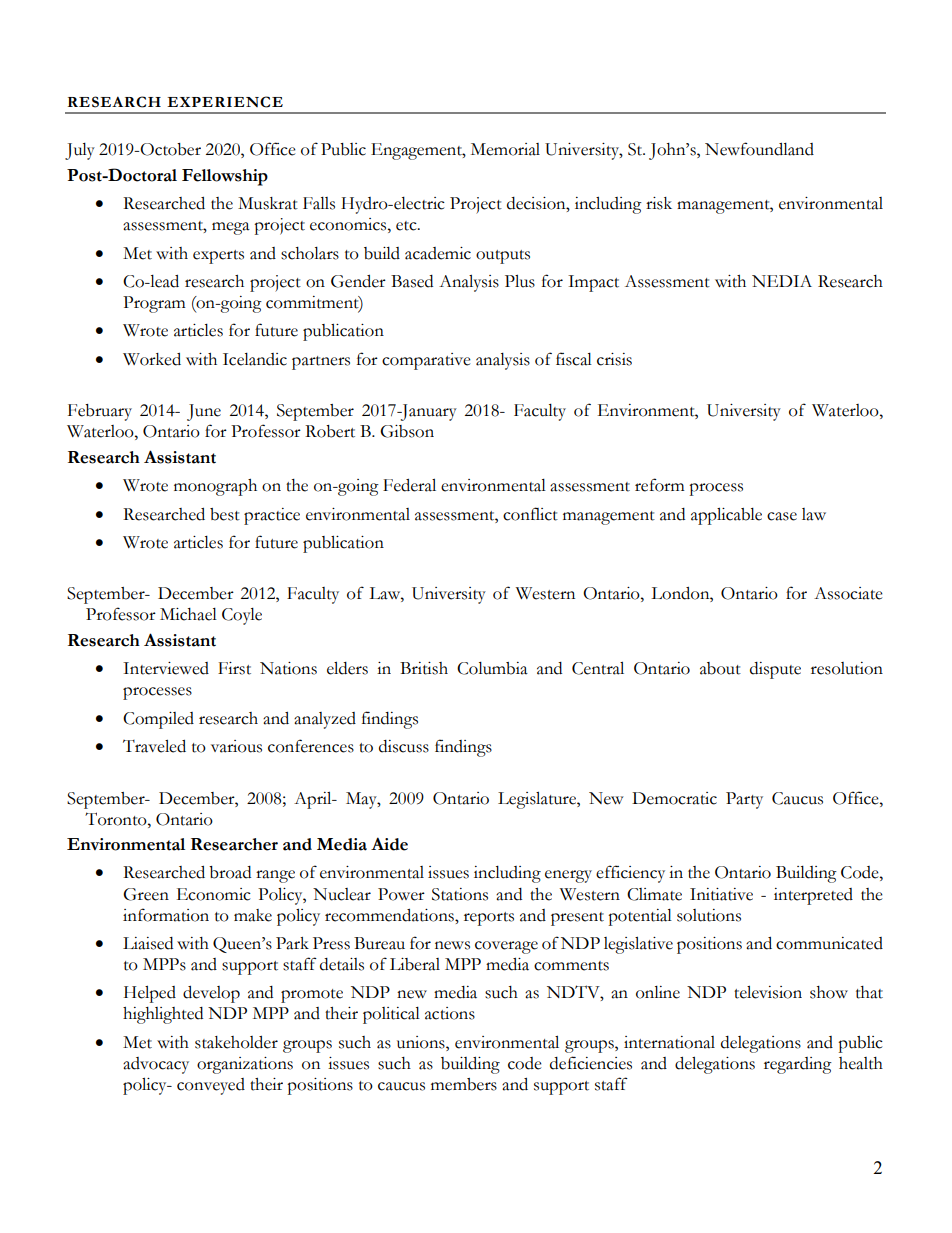 This screenshot has height=1233, width=952. Describe the element at coordinates (464, 1084) in the screenshot. I see `members` at that location.
